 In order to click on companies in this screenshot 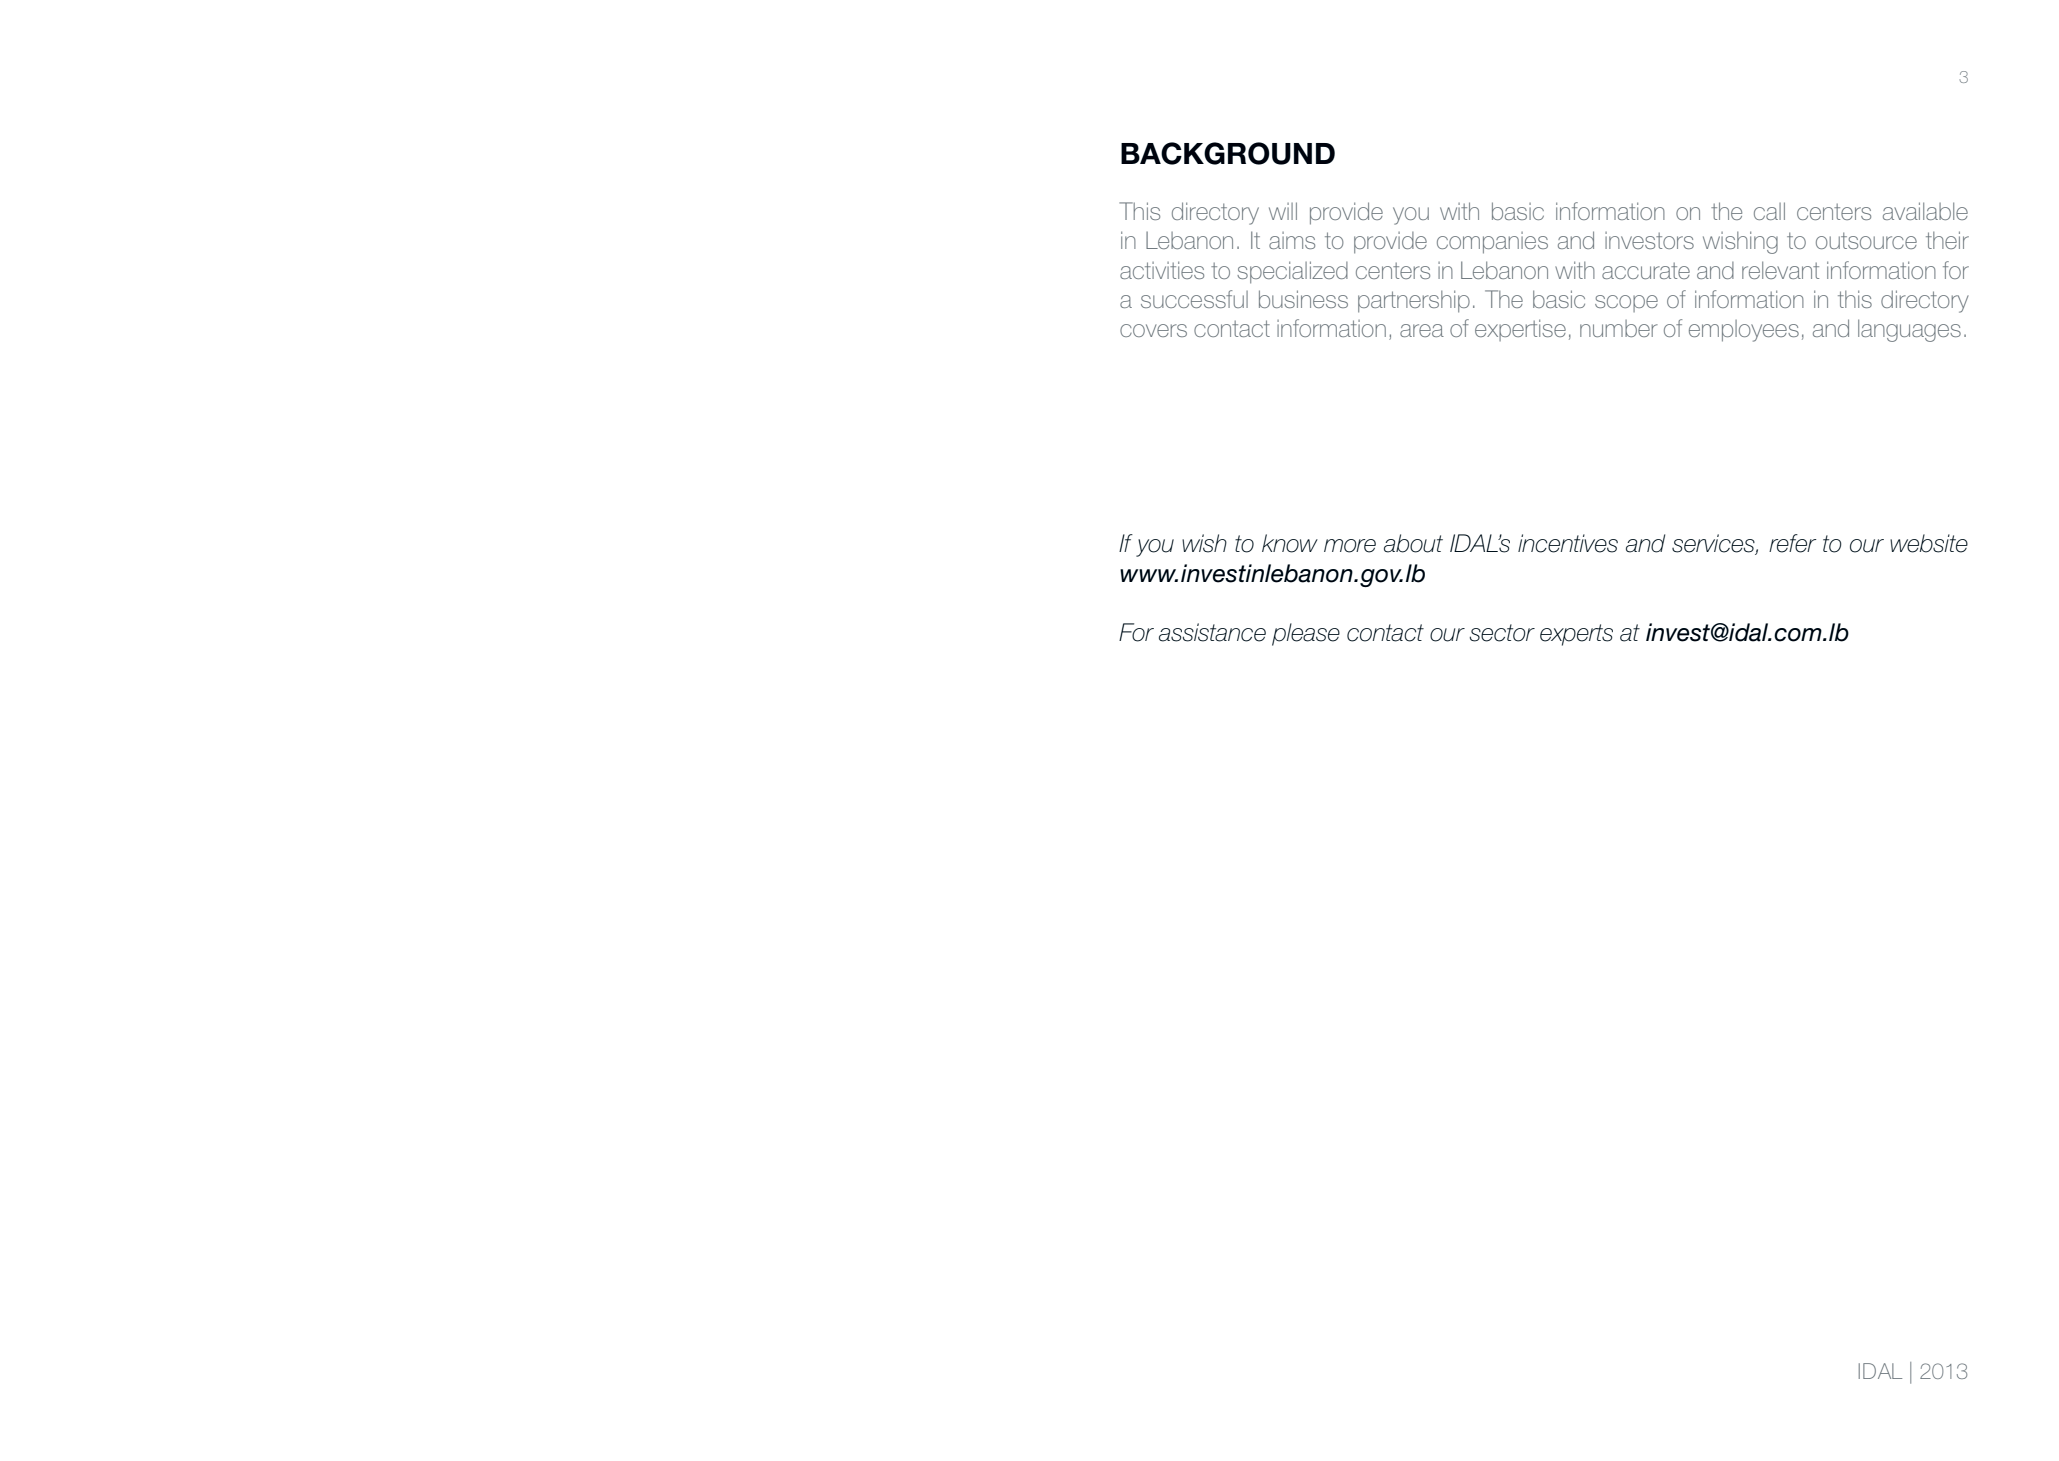, I will do `click(1492, 243)`.
